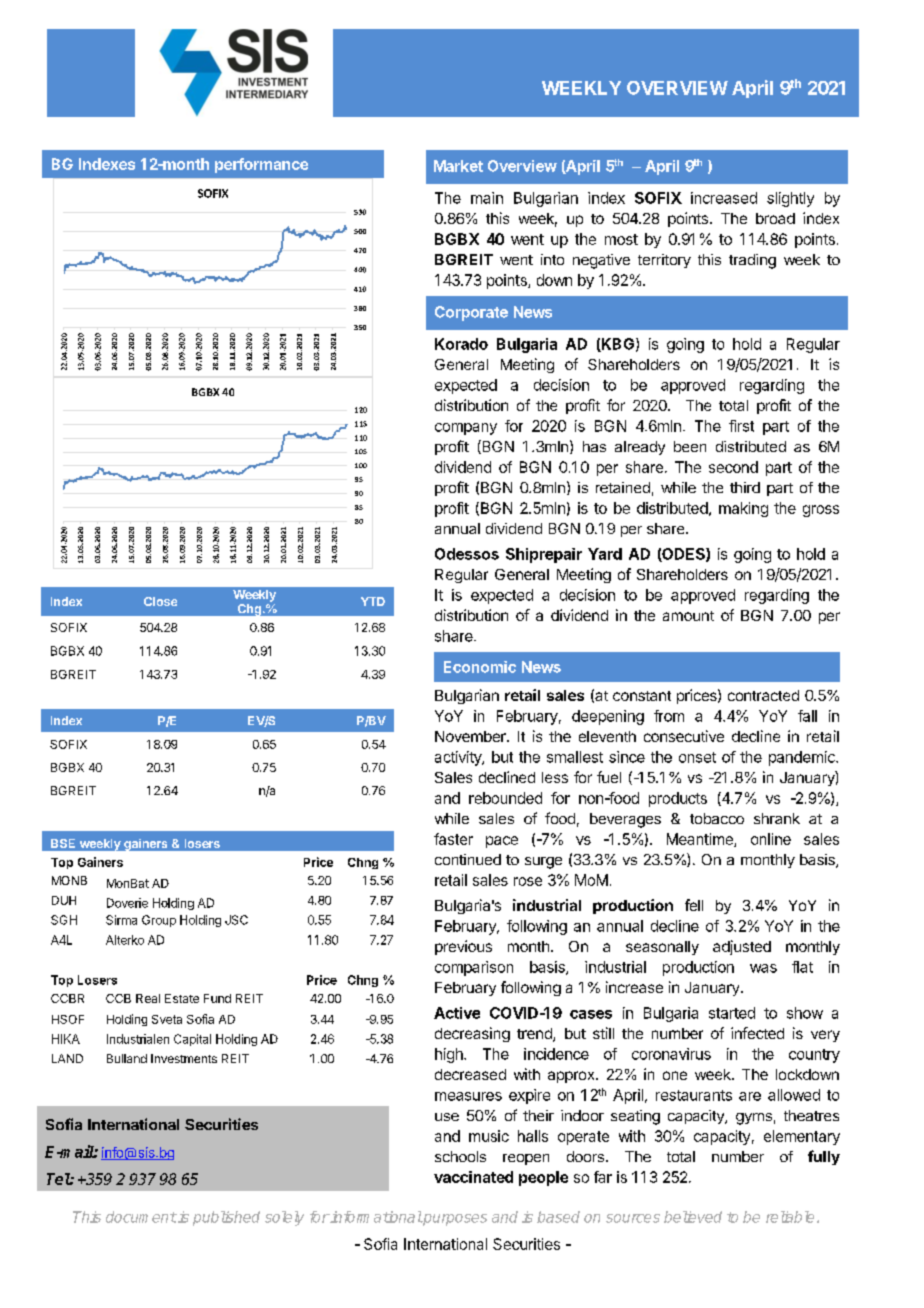 The image size is (924, 1308). Describe the element at coordinates (463, 947) in the screenshot. I see `previous` at that location.
